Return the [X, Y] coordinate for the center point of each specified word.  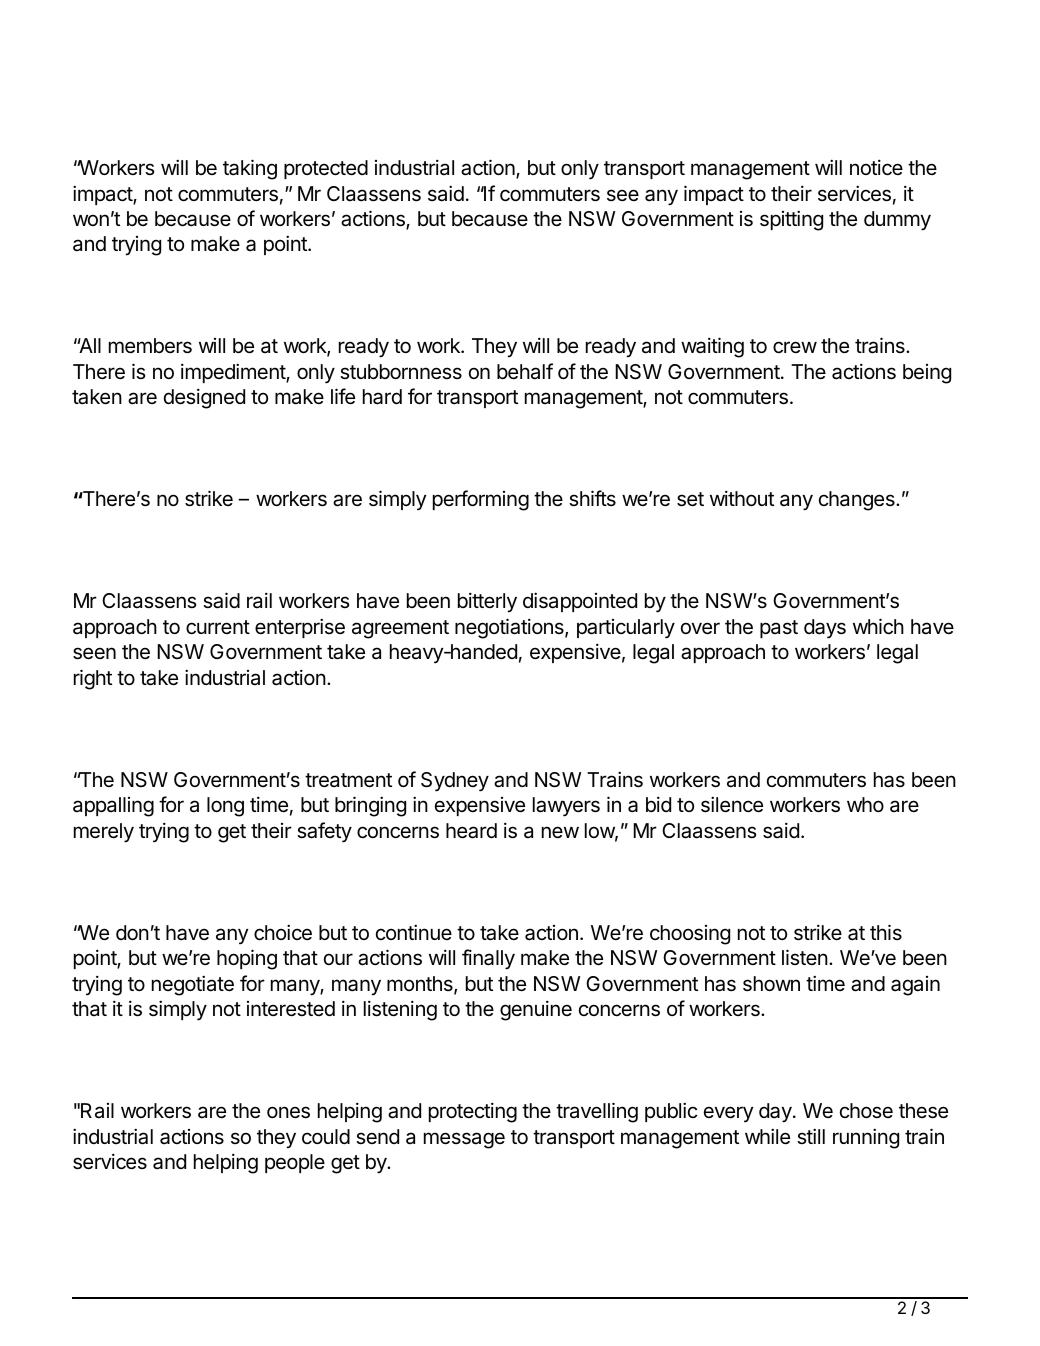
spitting [791, 220]
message [464, 1140]
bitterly [487, 602]
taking [250, 169]
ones [288, 1112]
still [811, 1136]
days [825, 629]
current [218, 627]
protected [326, 169]
